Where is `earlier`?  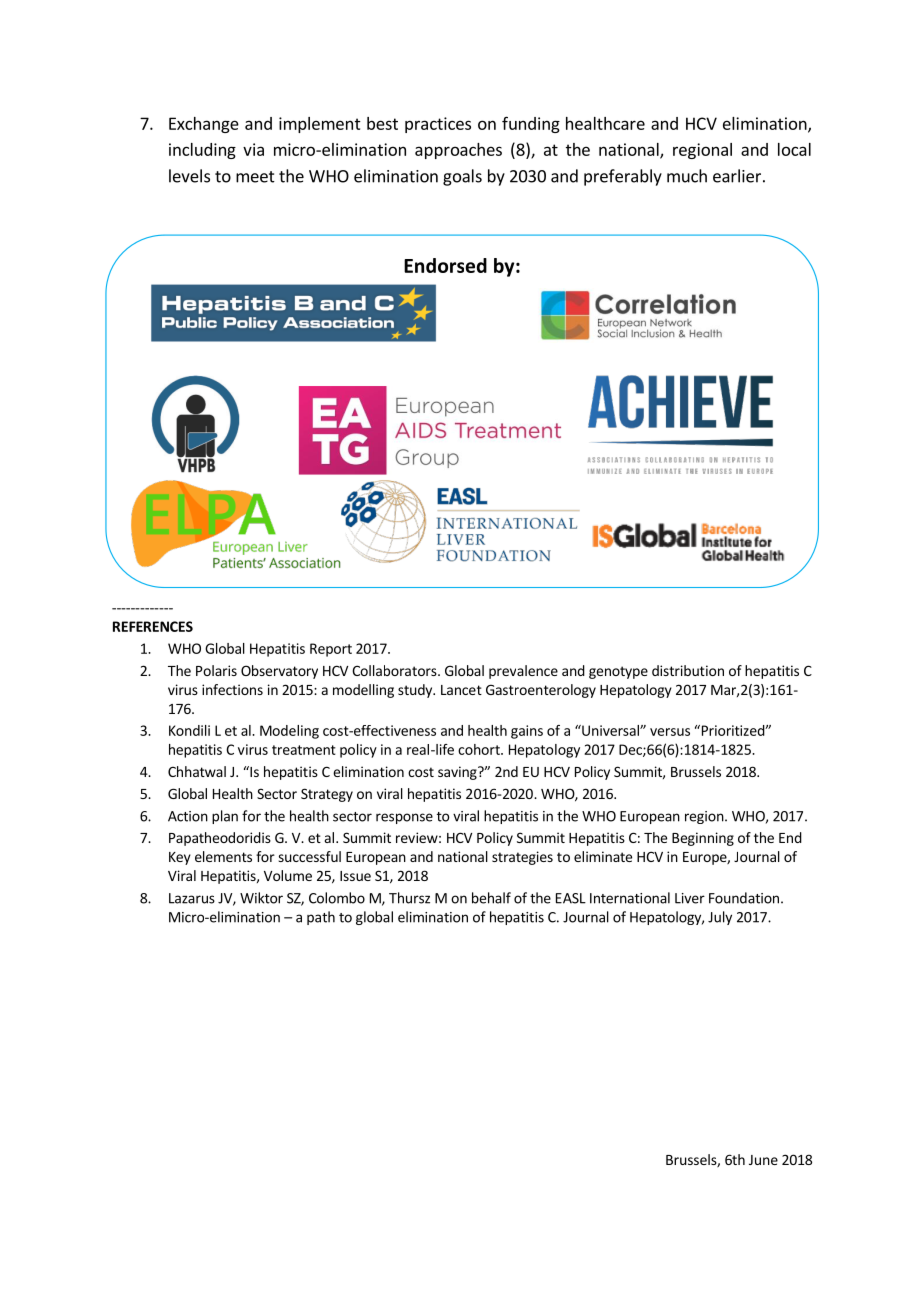
earlier is located at coordinates (737, 176).
